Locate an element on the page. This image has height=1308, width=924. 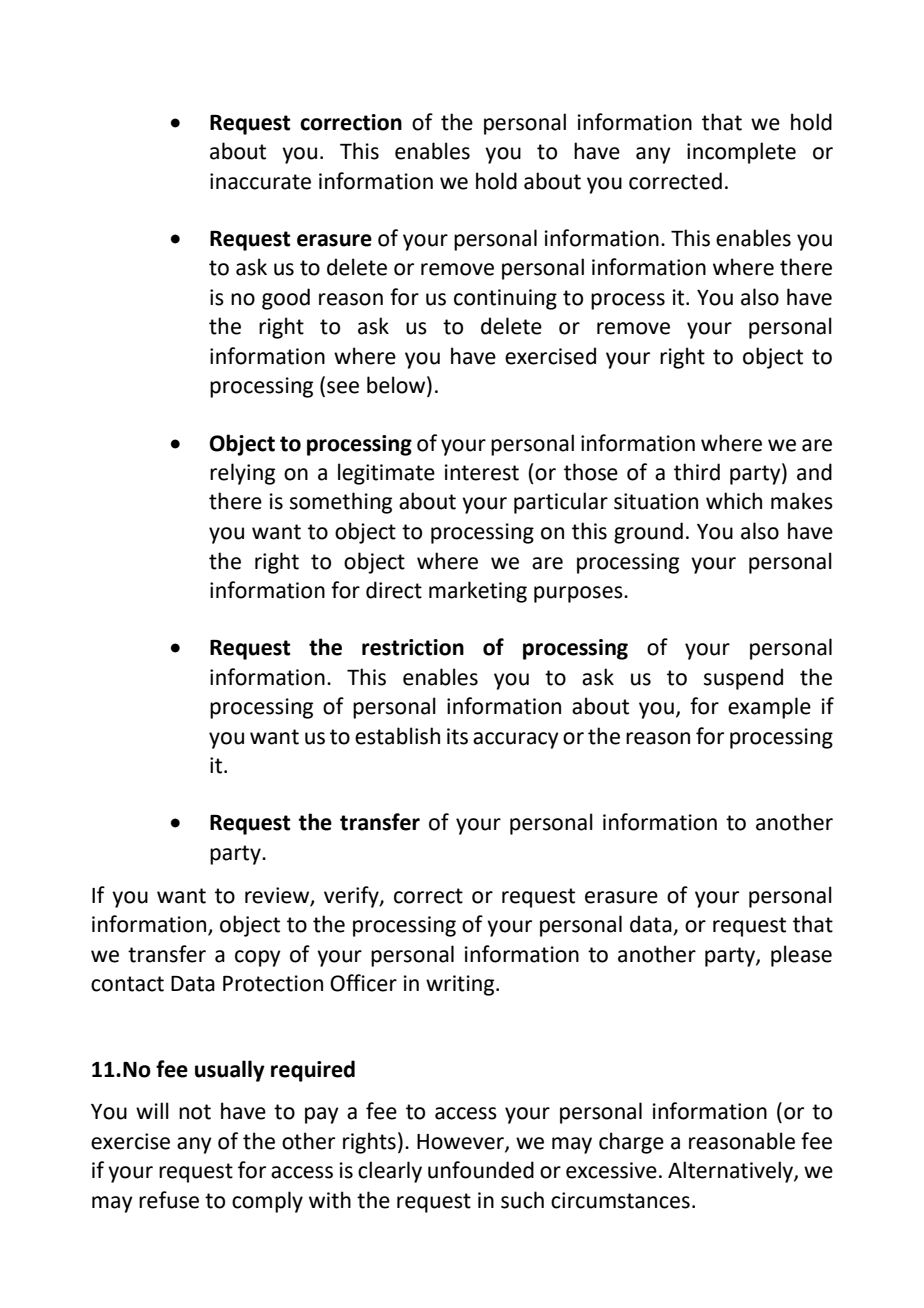
inaccurate is located at coordinates (260, 181).
